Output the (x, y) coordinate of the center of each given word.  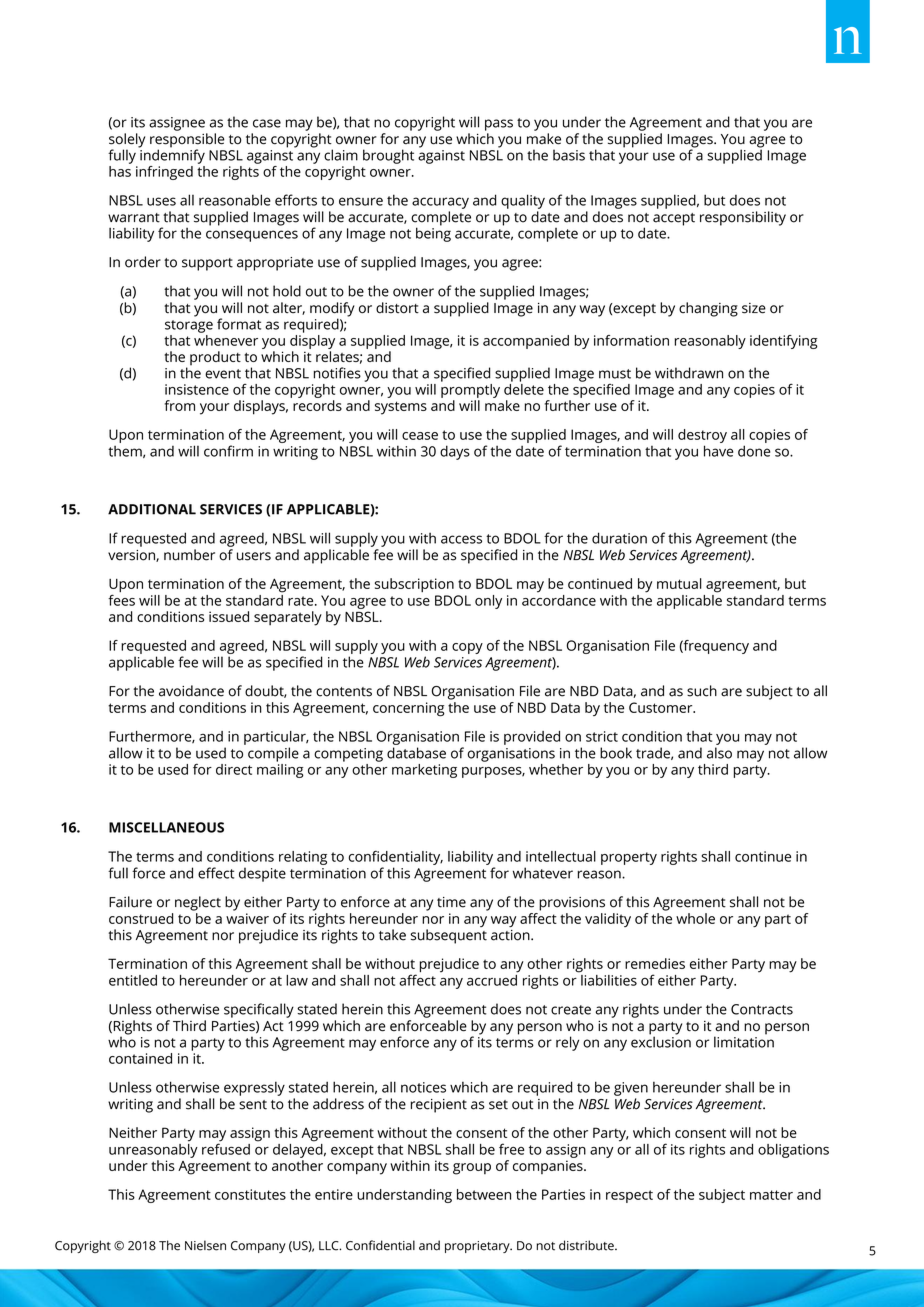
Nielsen (205, 1245)
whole (695, 918)
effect (216, 873)
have (718, 451)
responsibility (743, 218)
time (451, 902)
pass (499, 125)
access (461, 539)
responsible (187, 141)
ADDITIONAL (152, 509)
